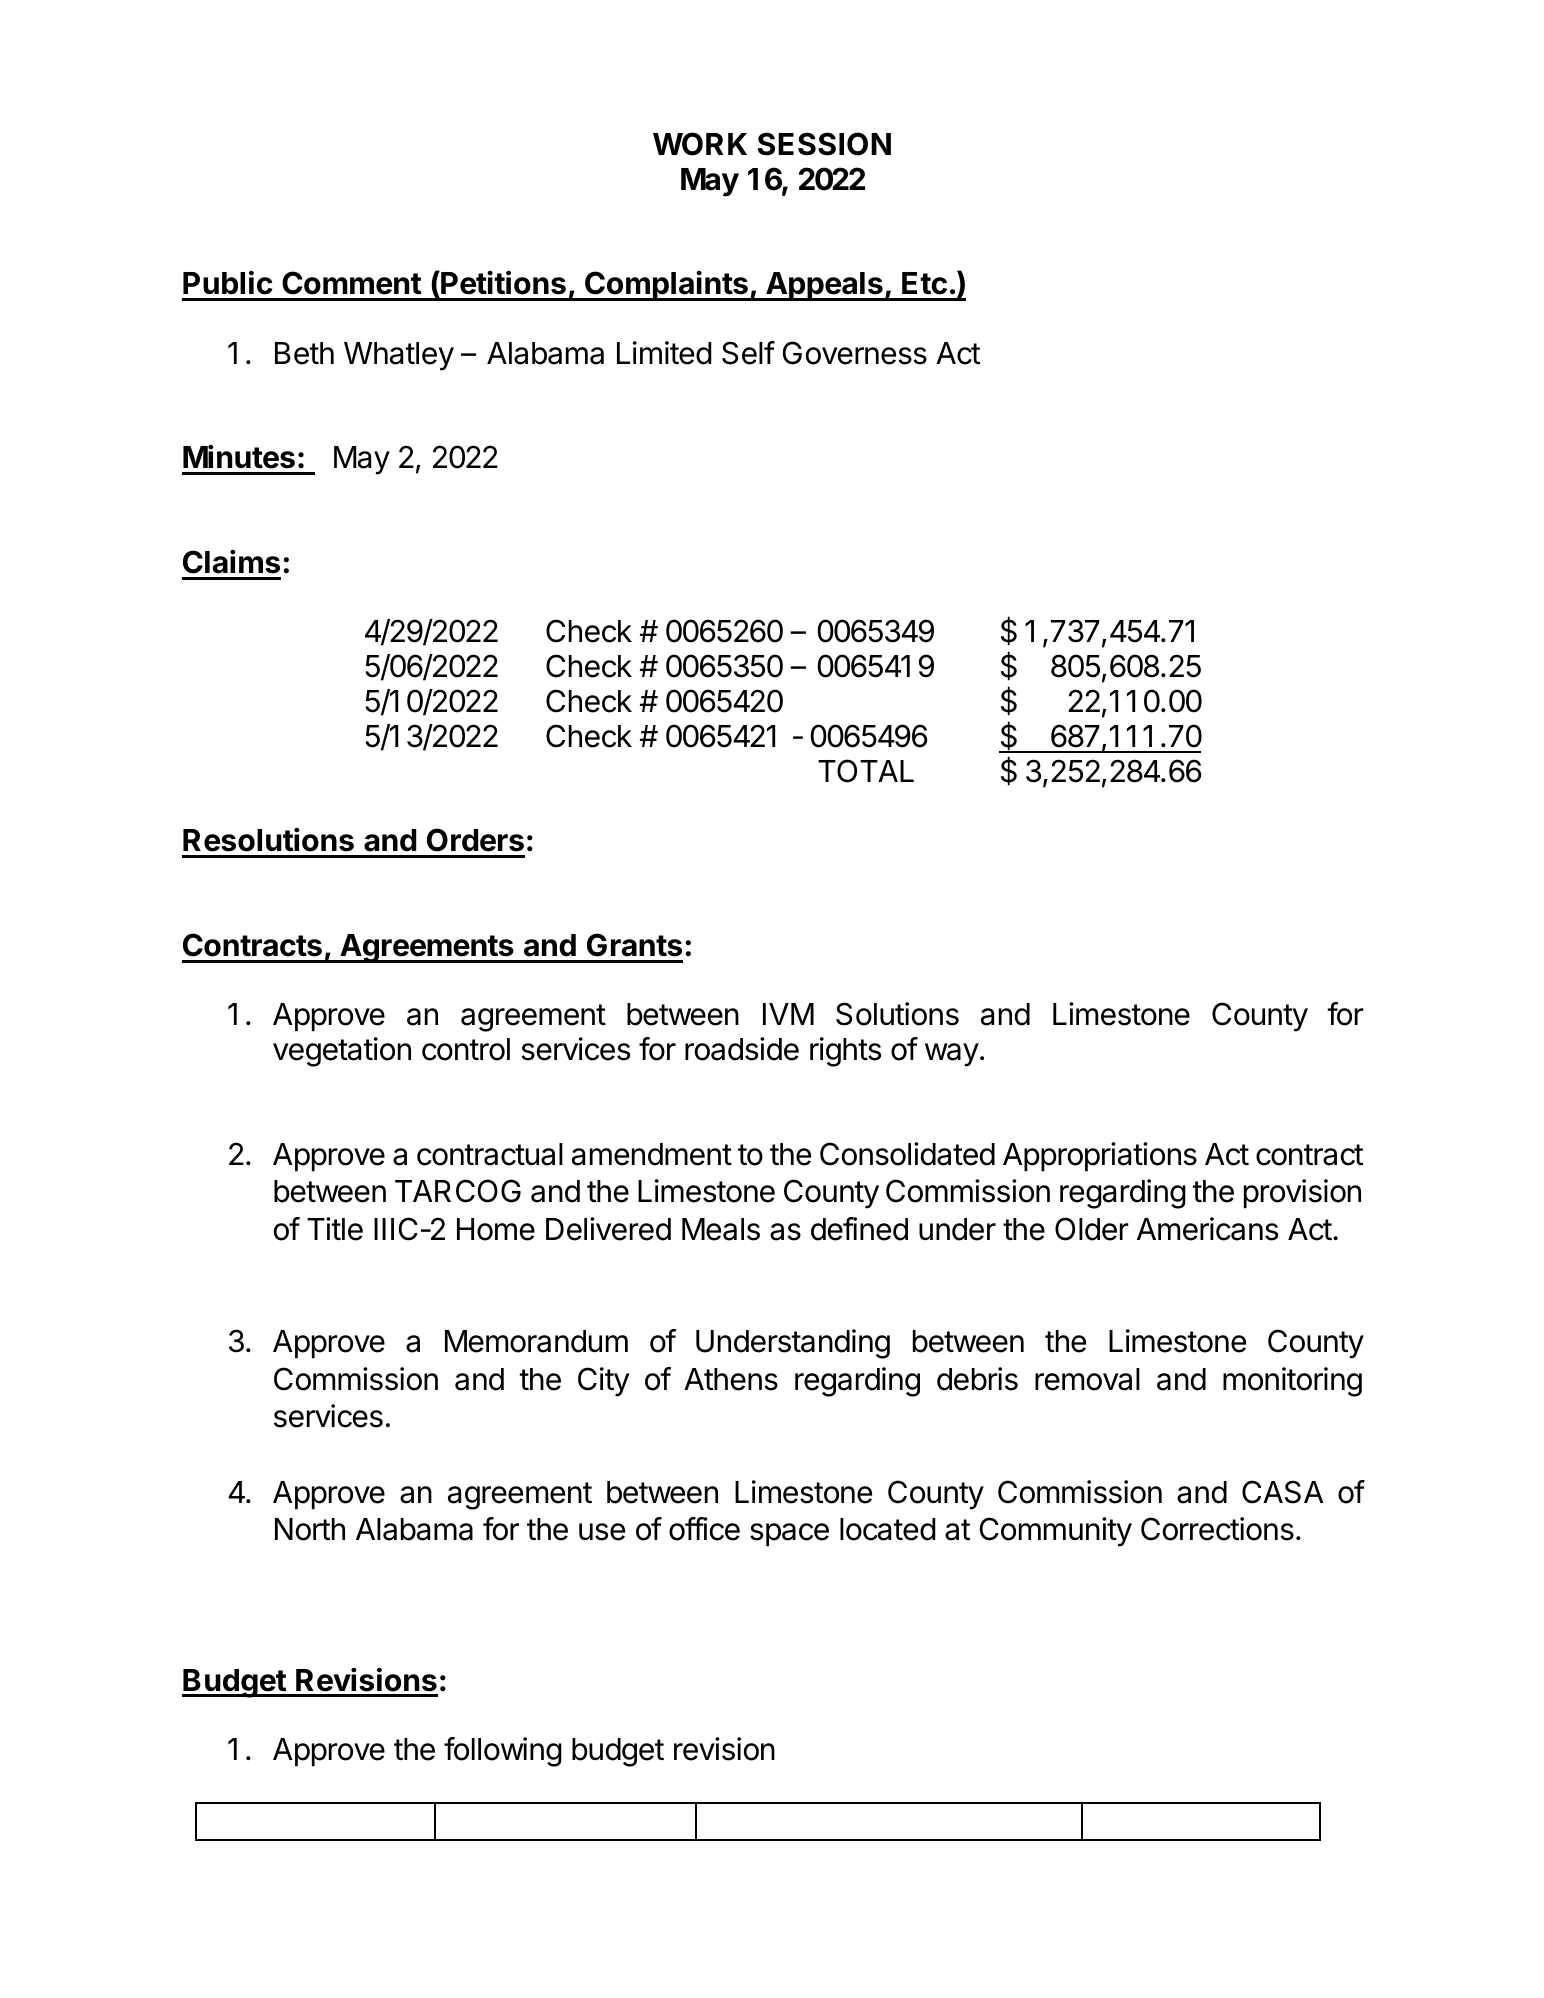 The image size is (1544, 1998). I want to click on Title, so click(335, 1229).
